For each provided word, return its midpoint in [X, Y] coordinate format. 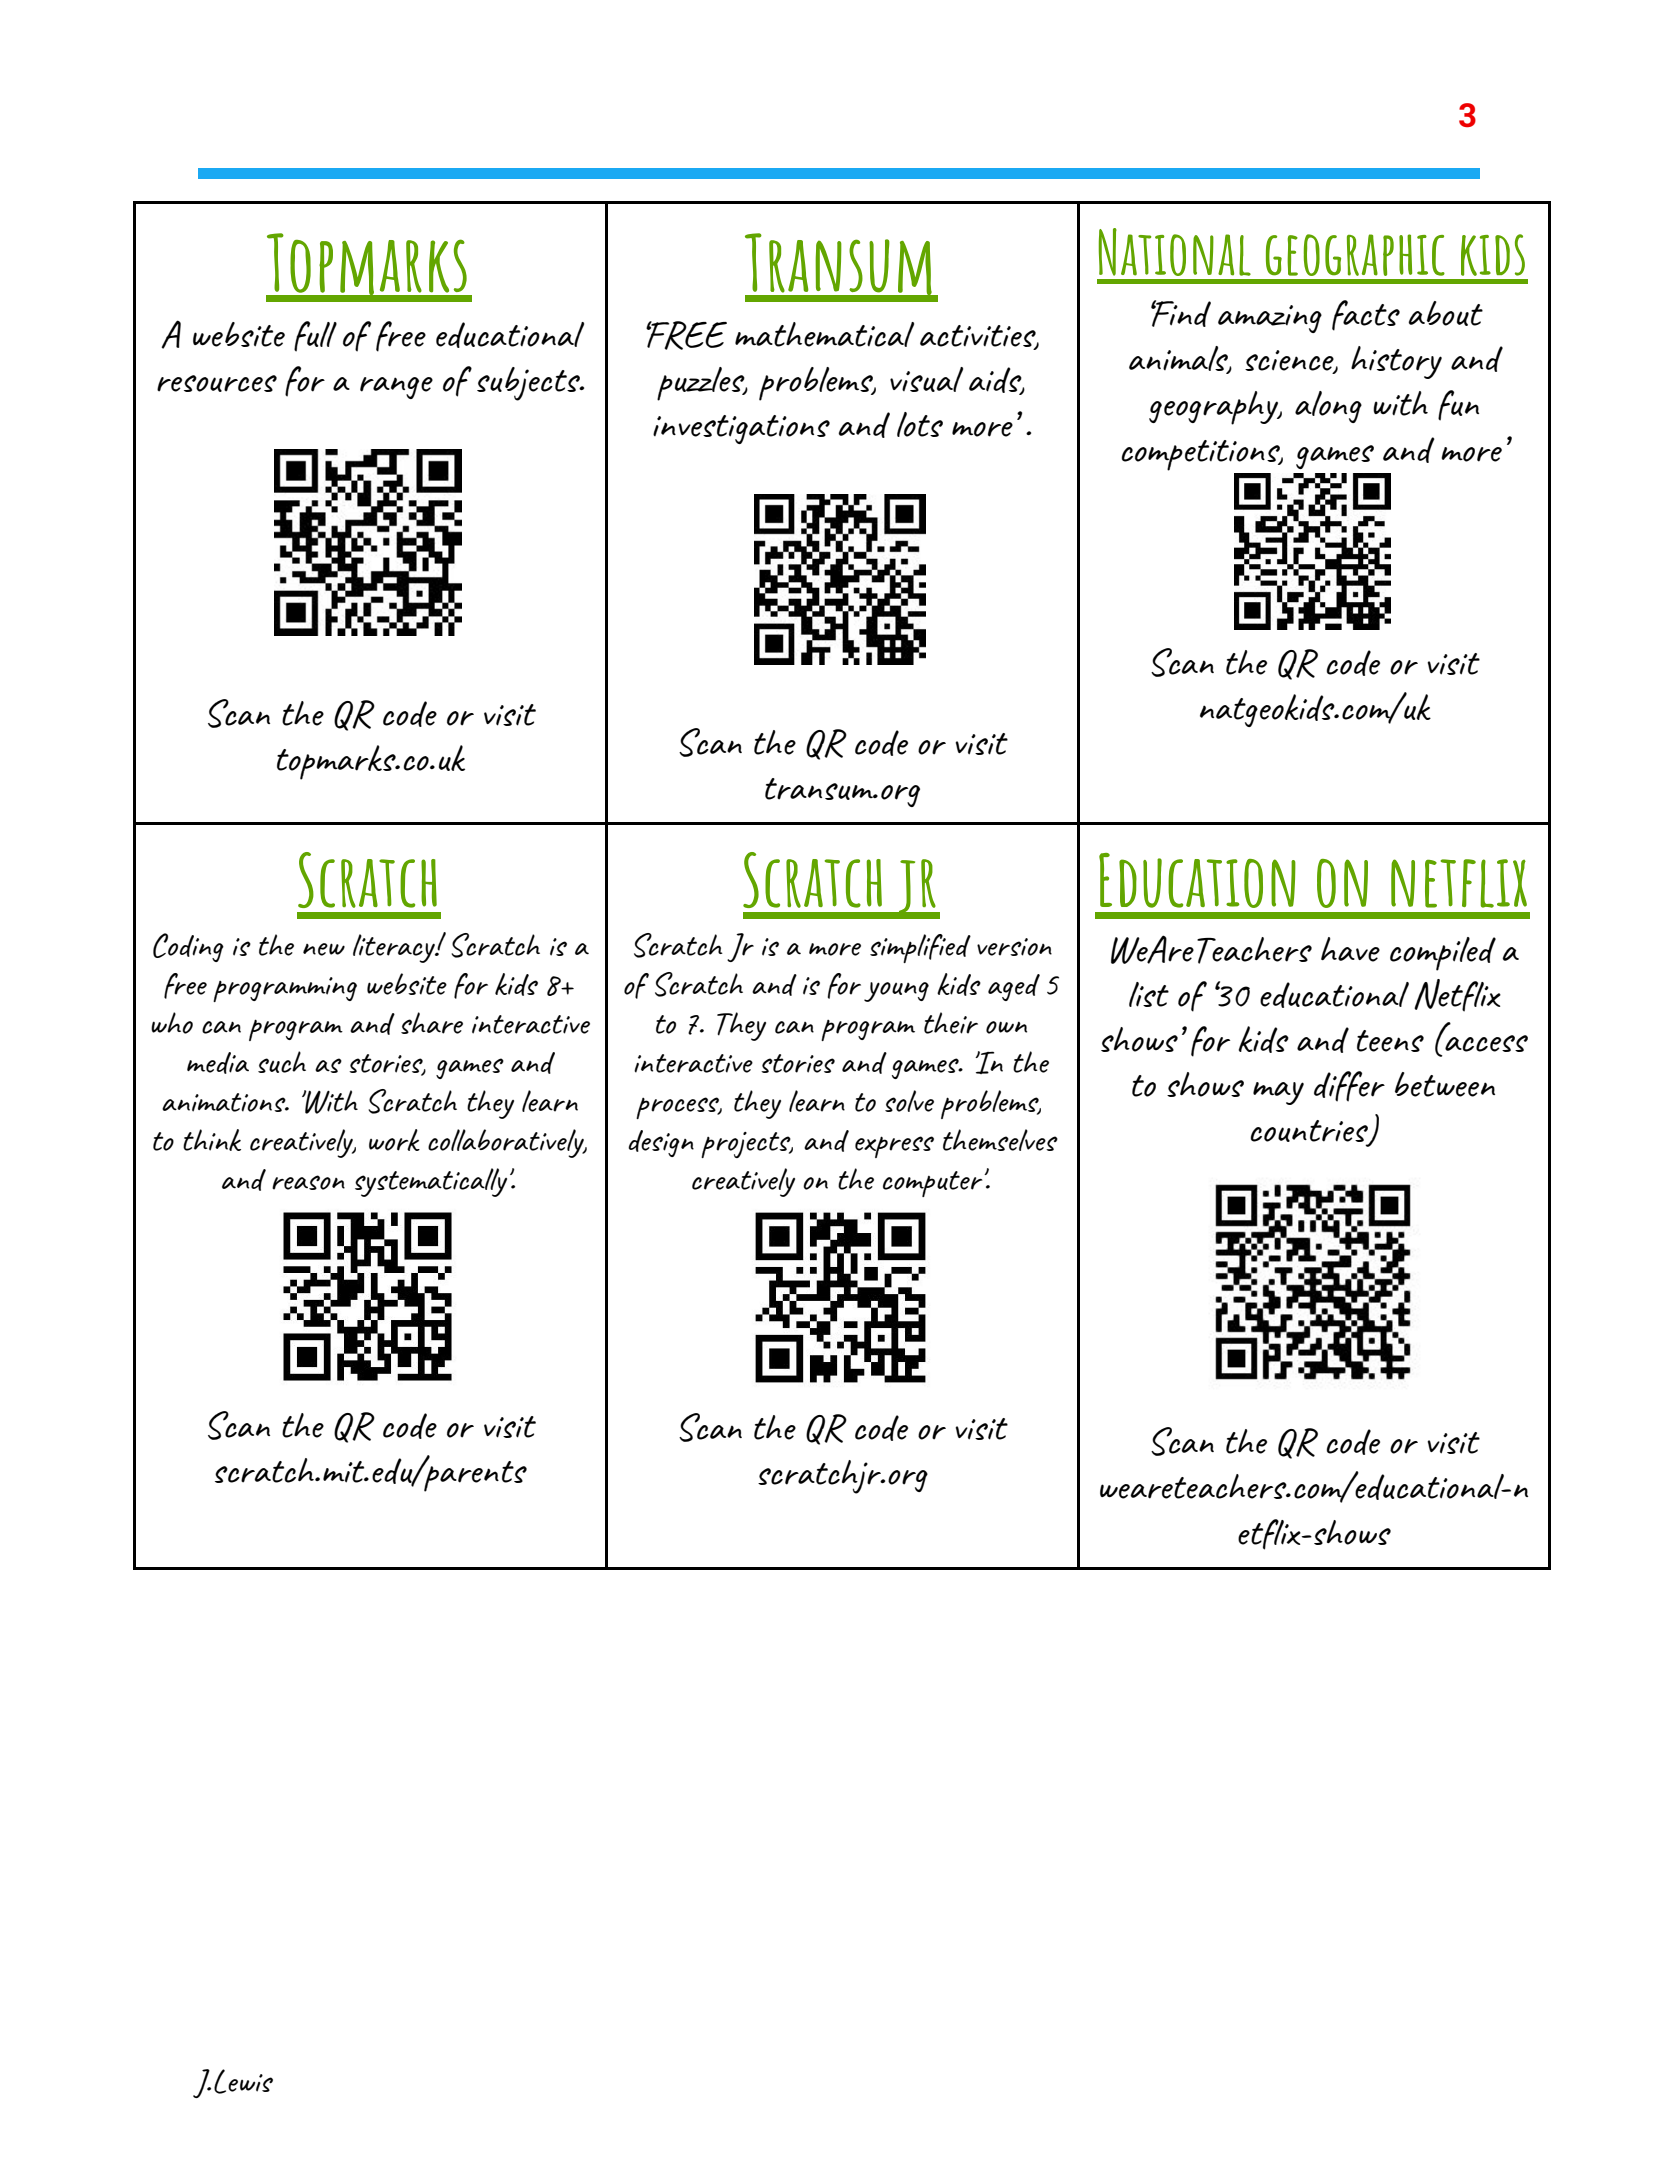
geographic [1355, 255]
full [315, 336]
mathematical [824, 334]
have [1350, 949]
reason [308, 1182]
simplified [920, 948]
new [324, 949]
